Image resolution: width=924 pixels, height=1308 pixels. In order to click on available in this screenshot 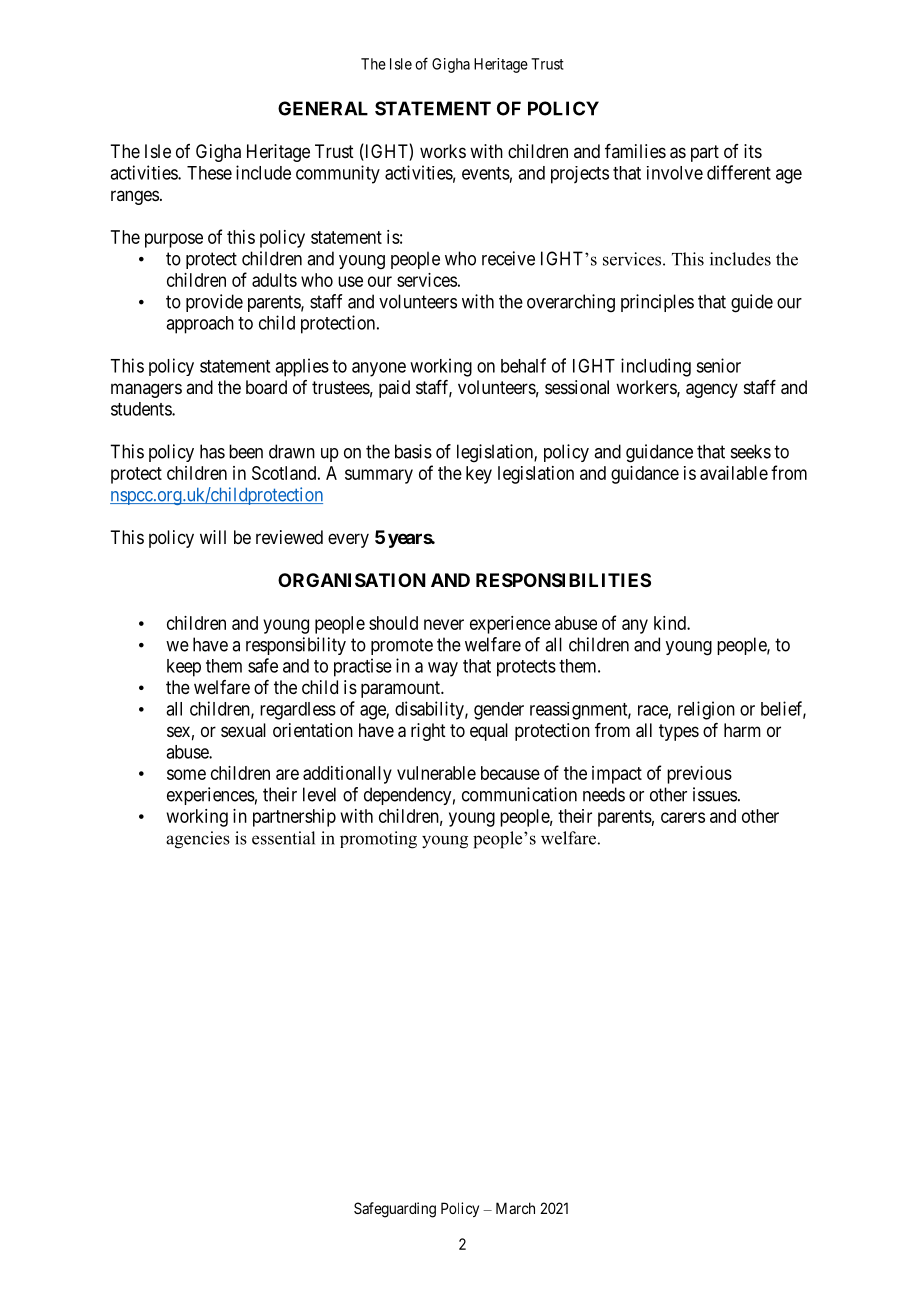, I will do `click(734, 473)`.
